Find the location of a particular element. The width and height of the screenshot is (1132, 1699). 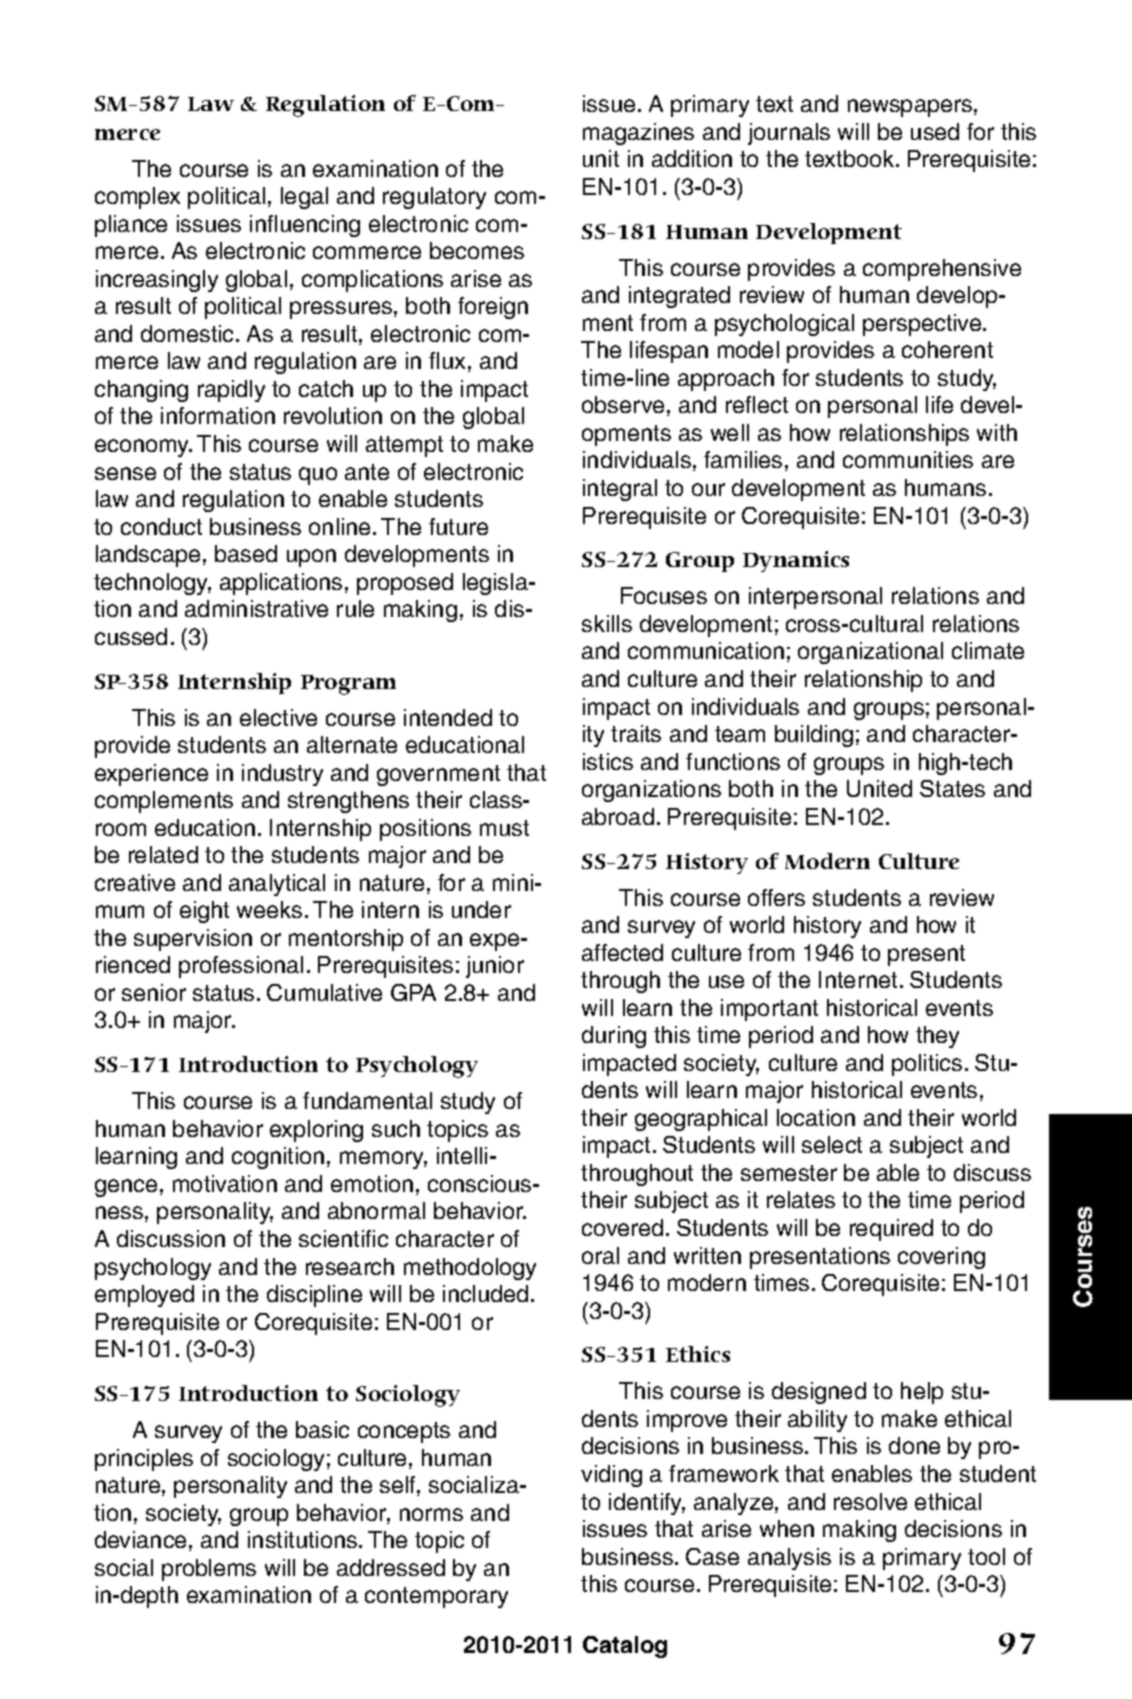

eight is located at coordinates (204, 912).
